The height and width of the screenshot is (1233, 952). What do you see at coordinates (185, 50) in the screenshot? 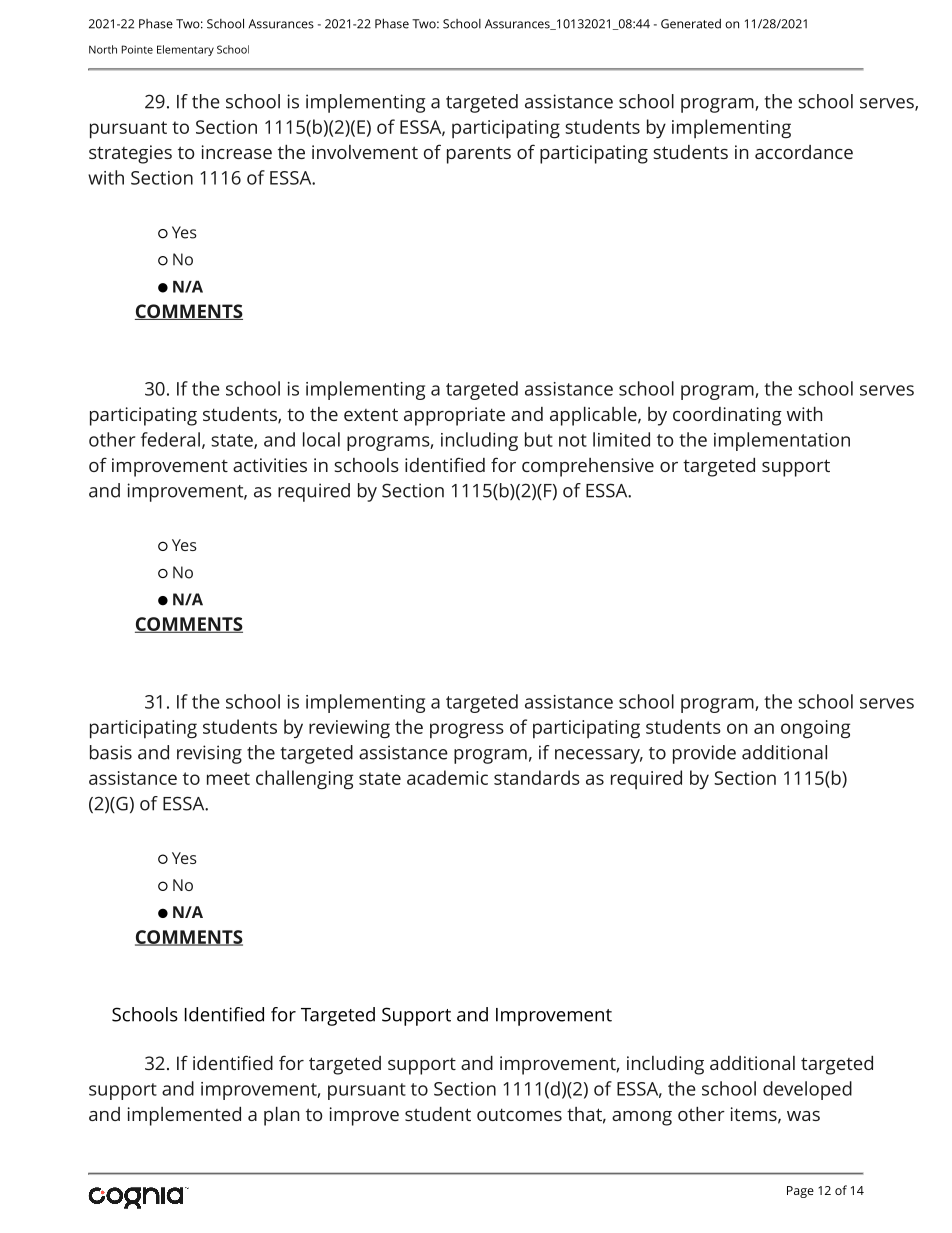
I see `Elementary` at bounding box center [185, 50].
